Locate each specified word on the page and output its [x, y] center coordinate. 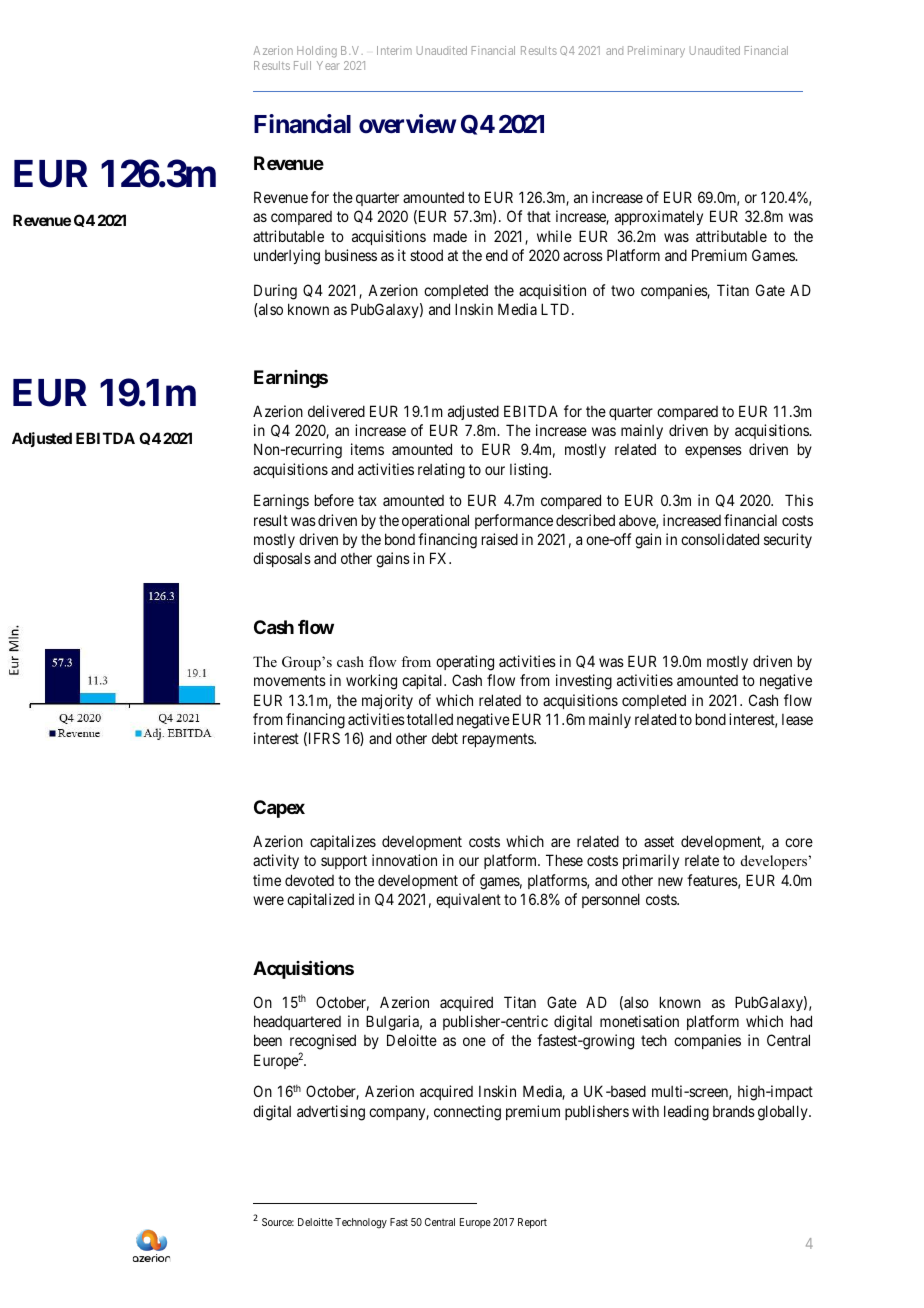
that [539, 216]
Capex [279, 809]
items [367, 449]
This [799, 500]
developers [774, 862]
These [564, 860]
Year [328, 65]
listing [530, 471]
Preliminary [656, 51]
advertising [331, 1113]
